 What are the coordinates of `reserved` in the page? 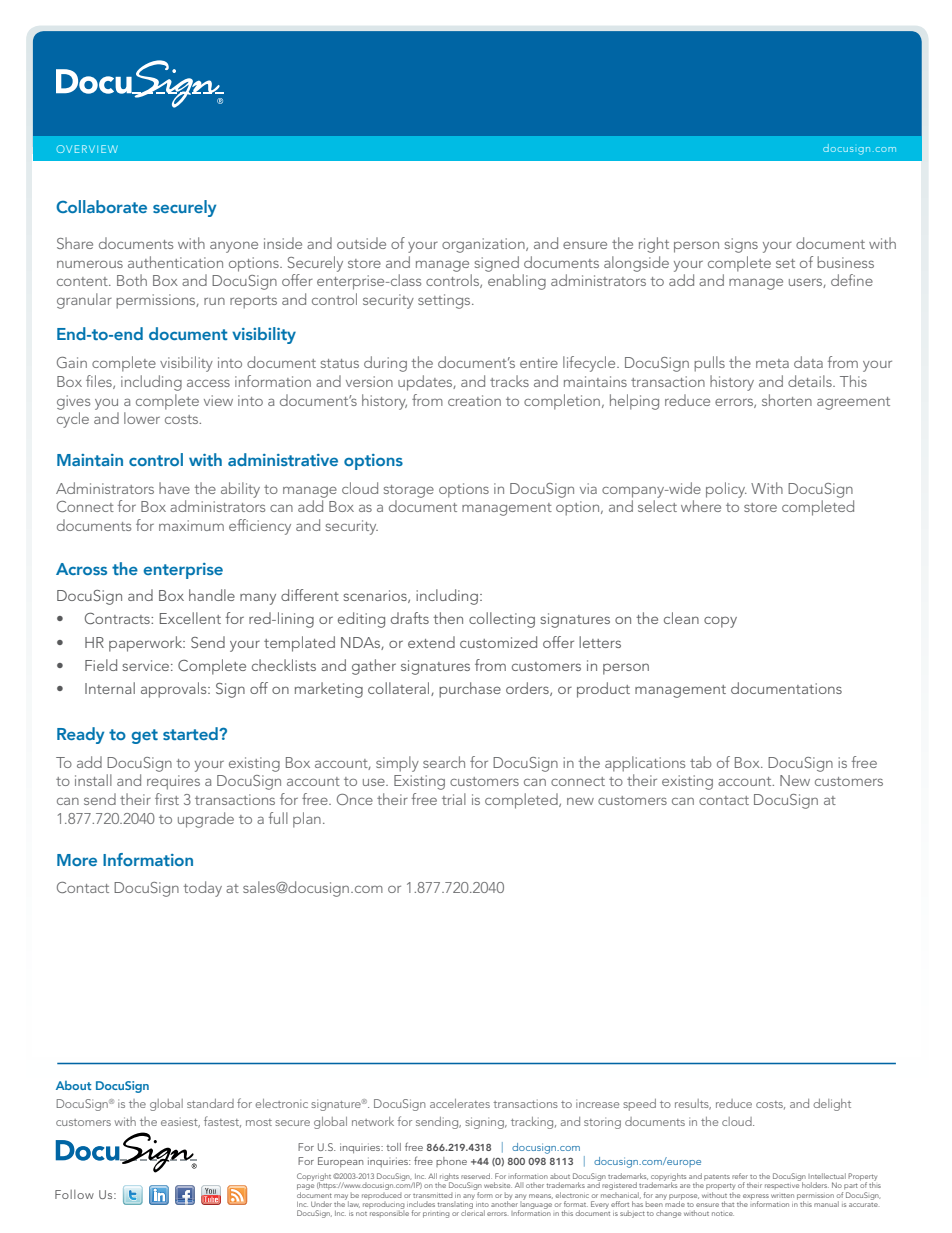 It's located at (476, 1176).
